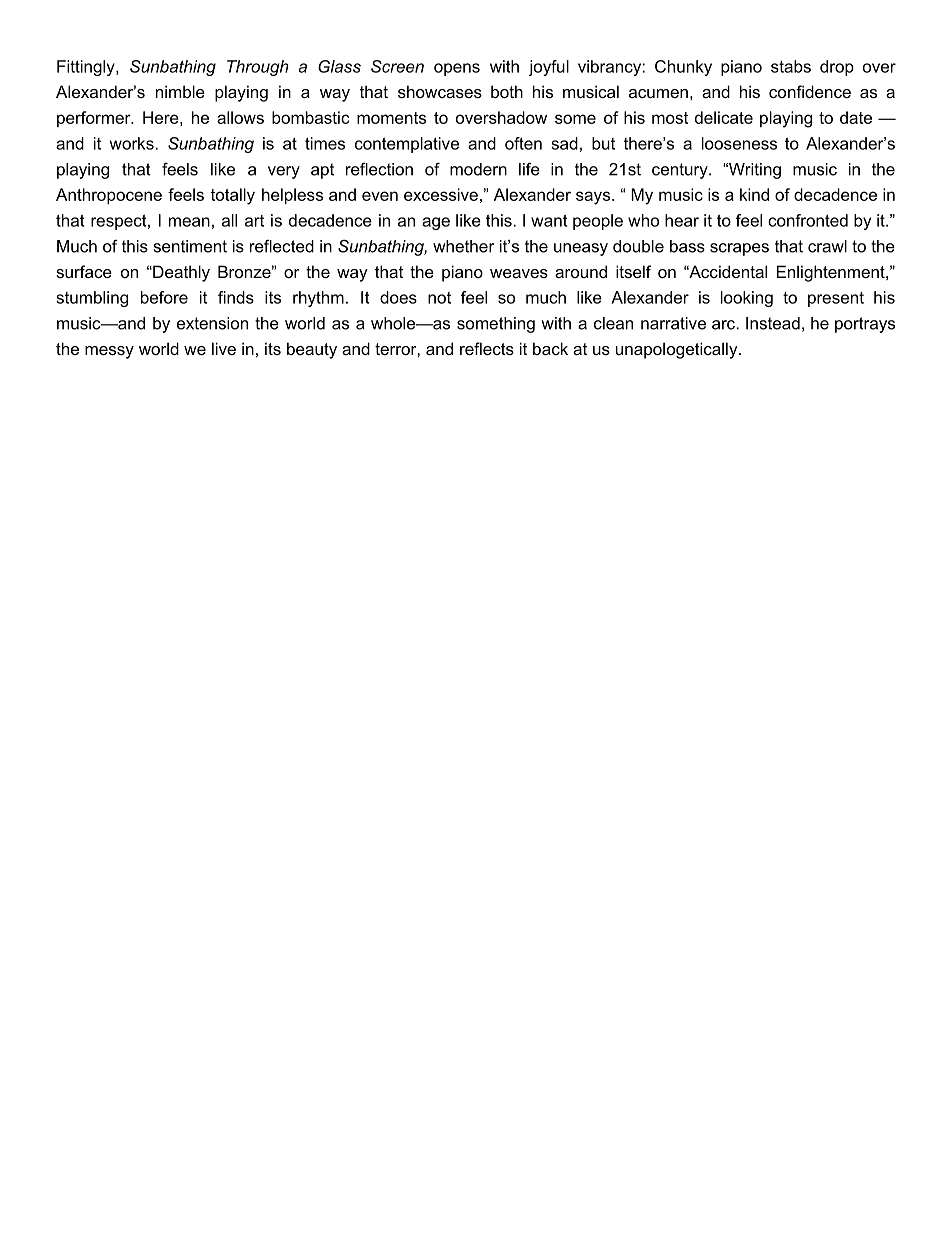 The height and width of the screenshot is (1233, 952). Describe the element at coordinates (284, 172) in the screenshot. I see `very` at that location.
